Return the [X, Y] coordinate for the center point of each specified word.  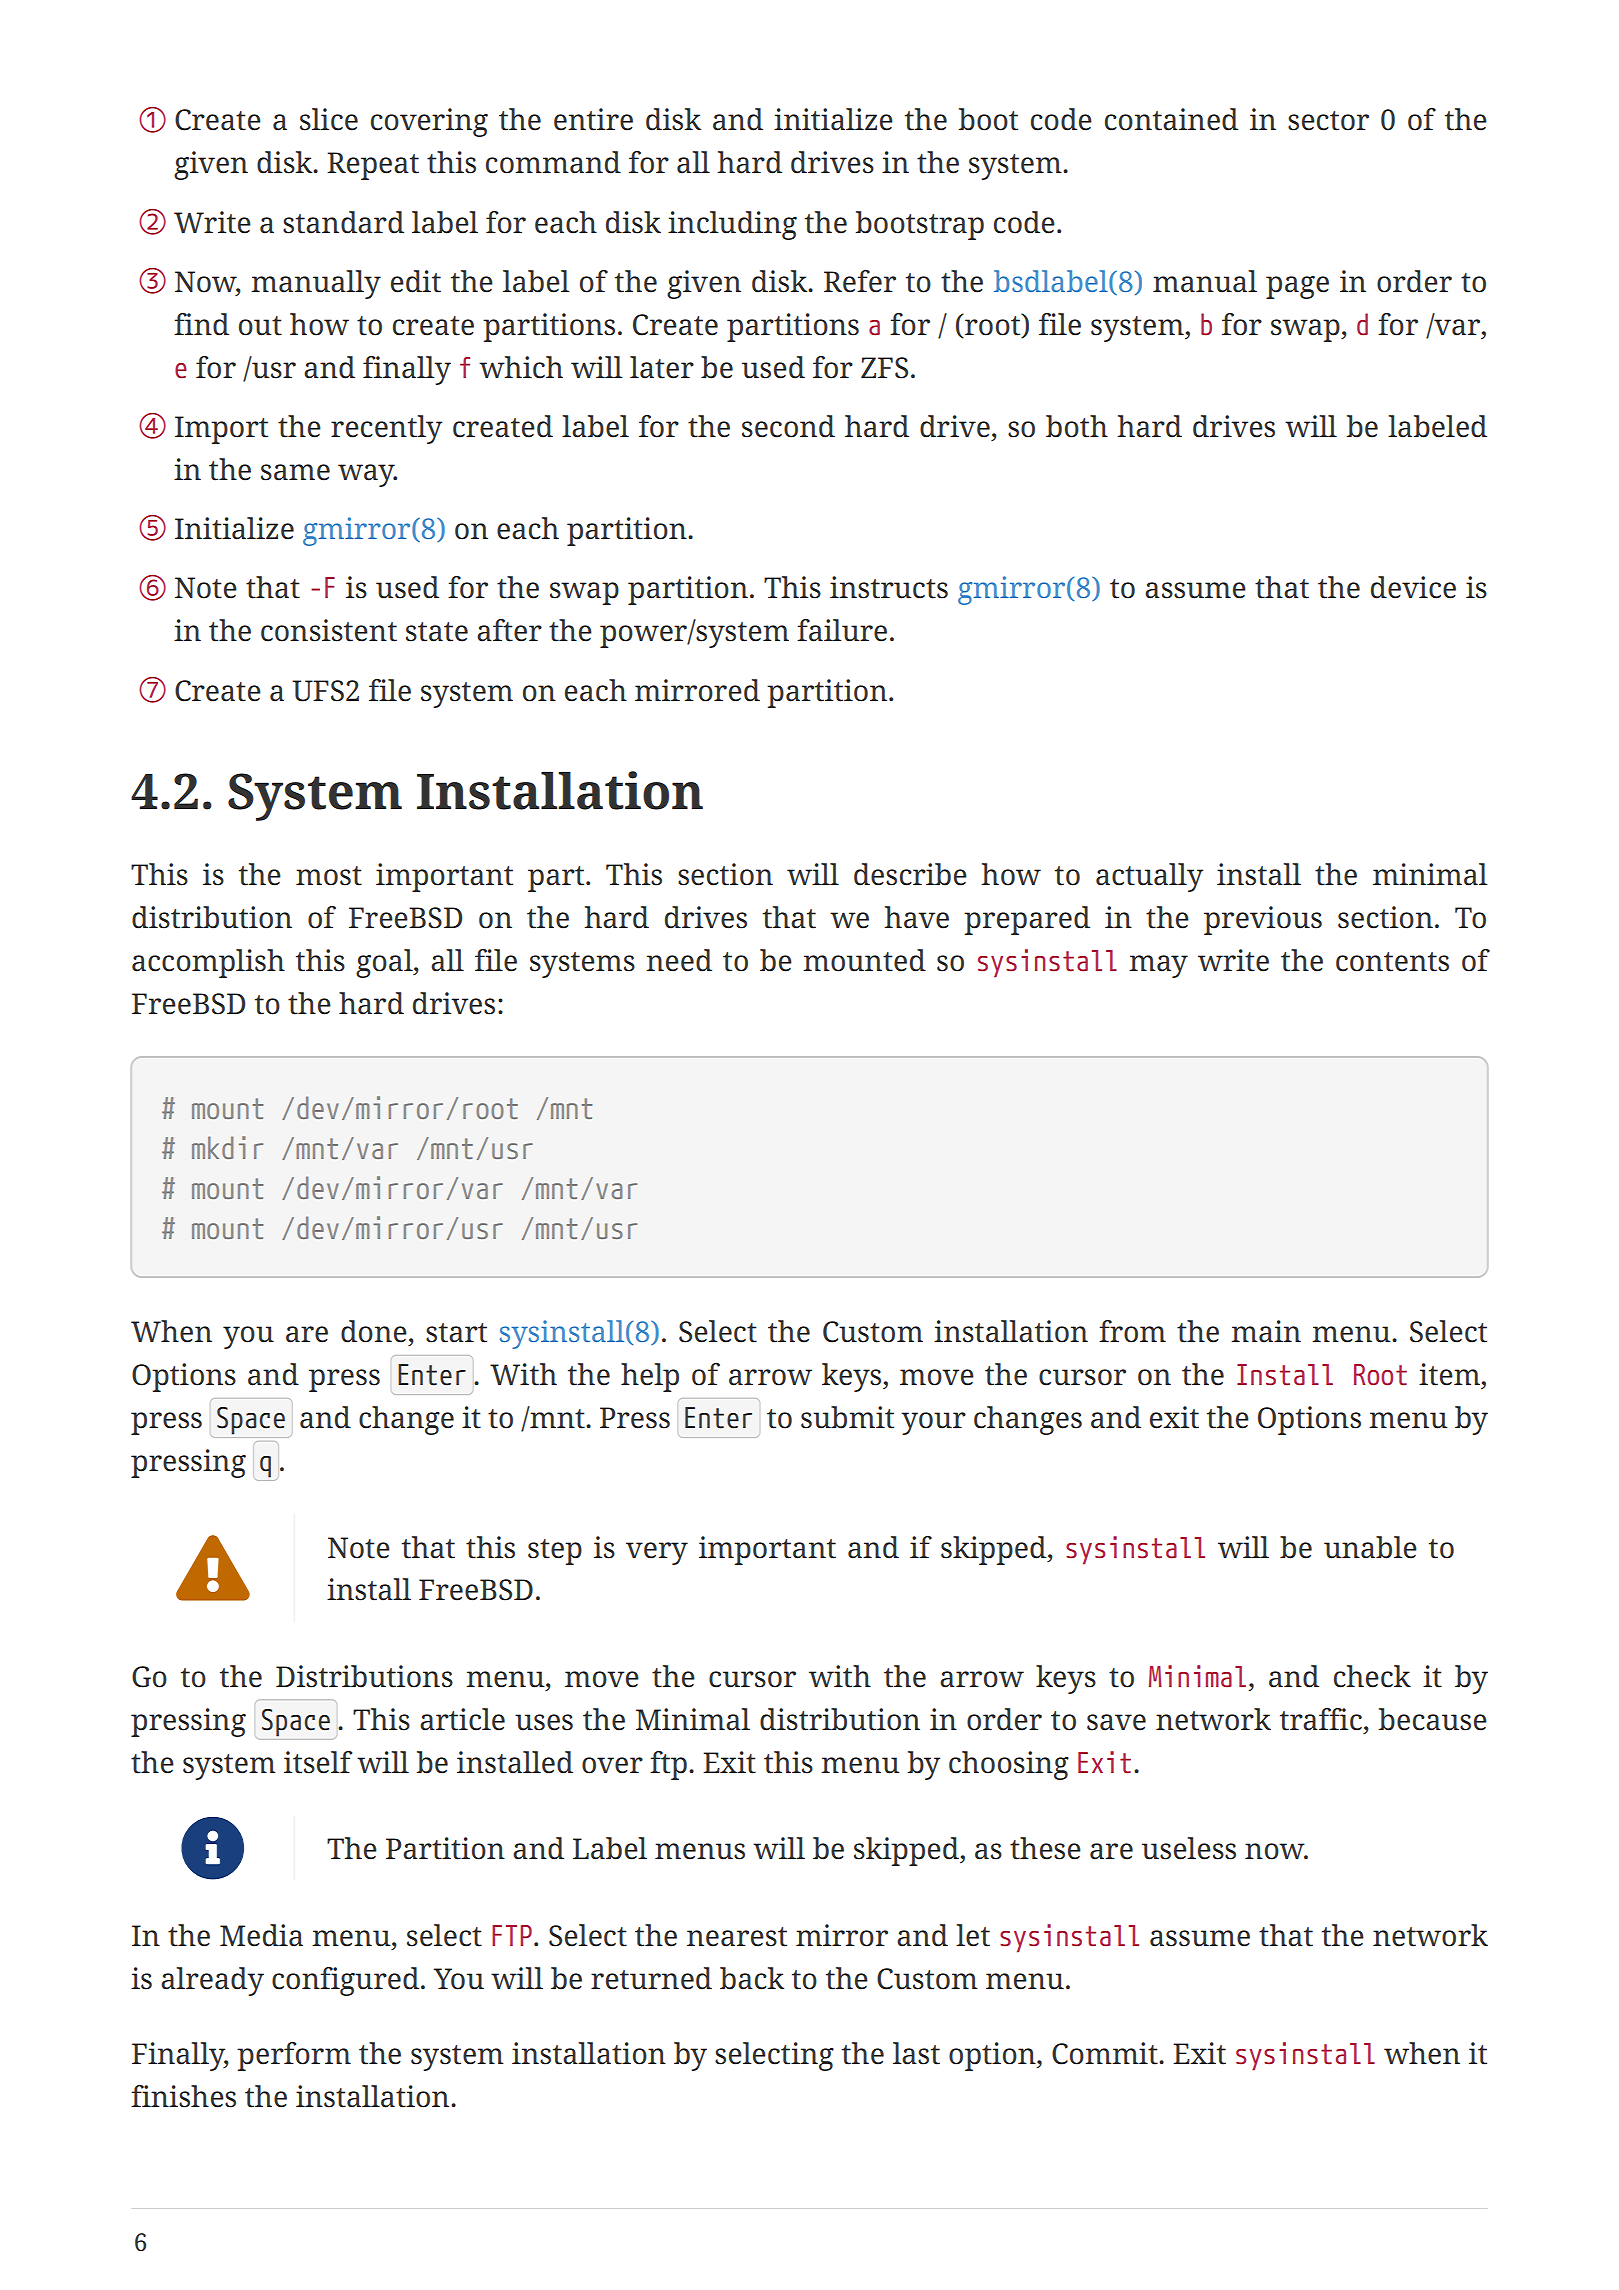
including [732, 225]
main [1266, 1331]
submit [847, 1417]
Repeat [373, 166]
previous [1263, 920]
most [329, 876]
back [752, 1978]
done [374, 1331]
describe [910, 874]
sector [1328, 121]
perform [294, 2056]
